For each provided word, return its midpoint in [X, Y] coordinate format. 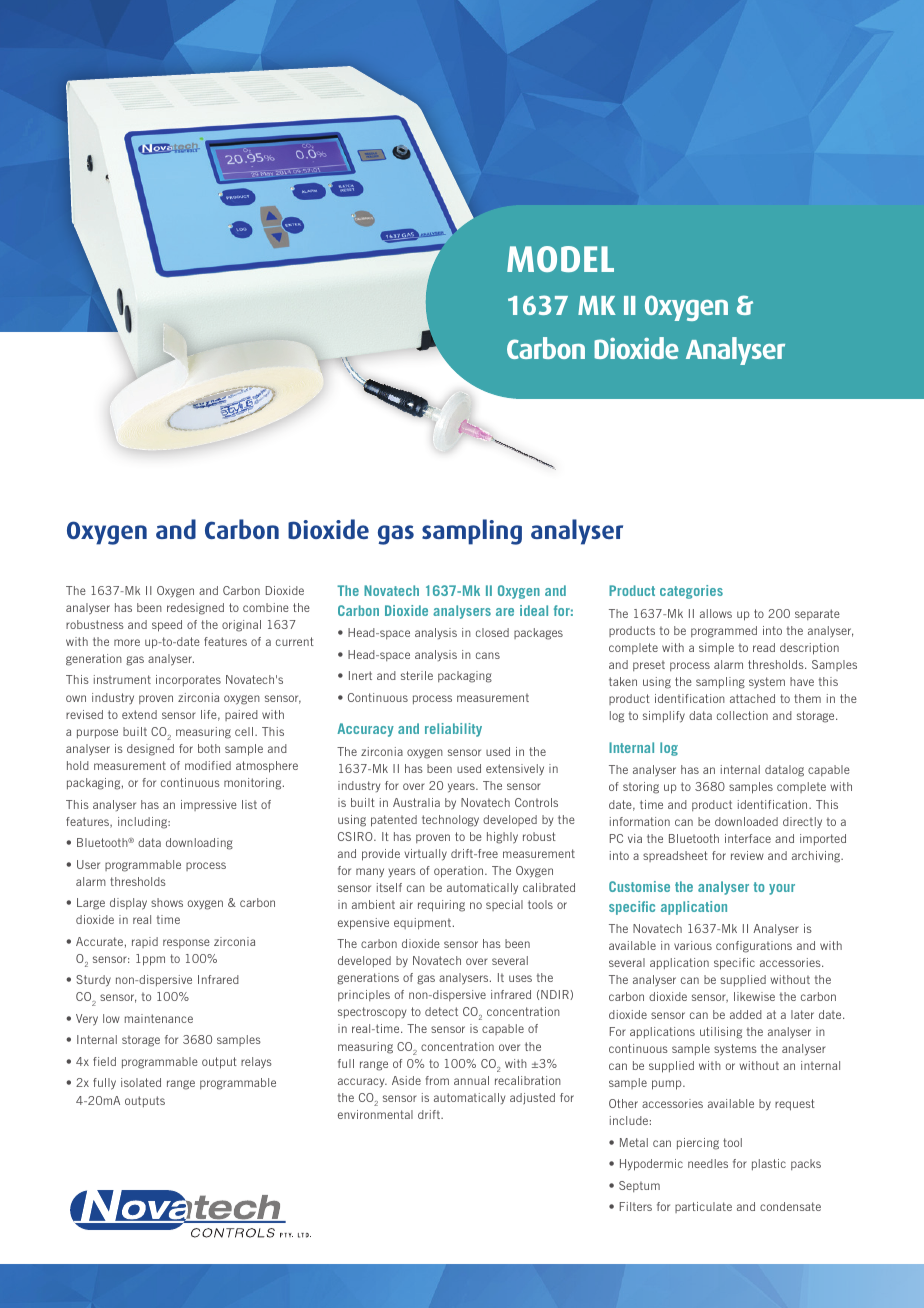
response [186, 943]
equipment [424, 924]
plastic [769, 1165]
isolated [141, 1082]
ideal [534, 610]
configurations [754, 947]
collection [742, 715]
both [209, 748]
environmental [375, 1114]
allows [716, 613]
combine [266, 607]
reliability [453, 730]
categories [691, 592]
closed [492, 632]
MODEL [560, 259]
